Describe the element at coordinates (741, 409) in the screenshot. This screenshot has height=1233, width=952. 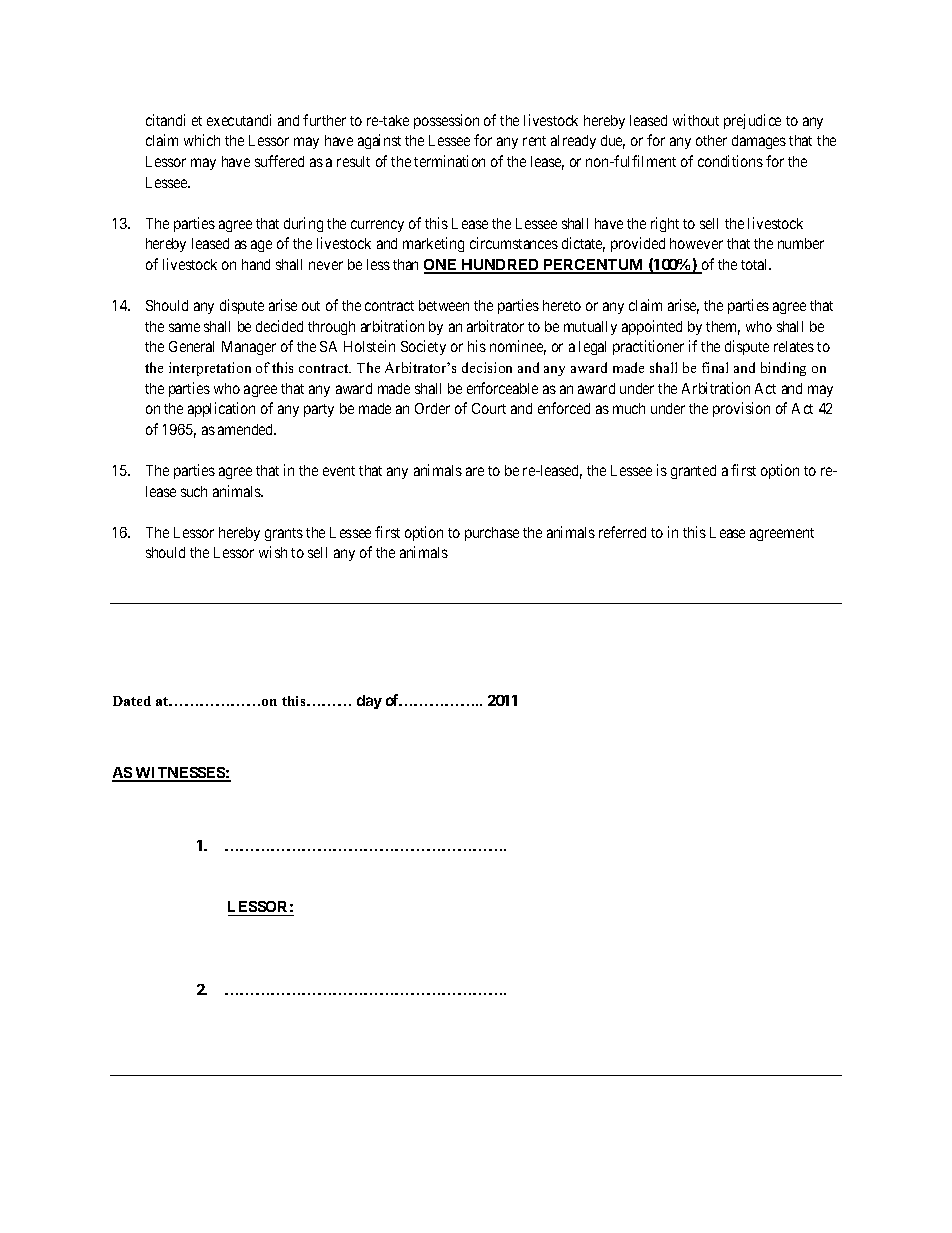
I see `provision` at that location.
